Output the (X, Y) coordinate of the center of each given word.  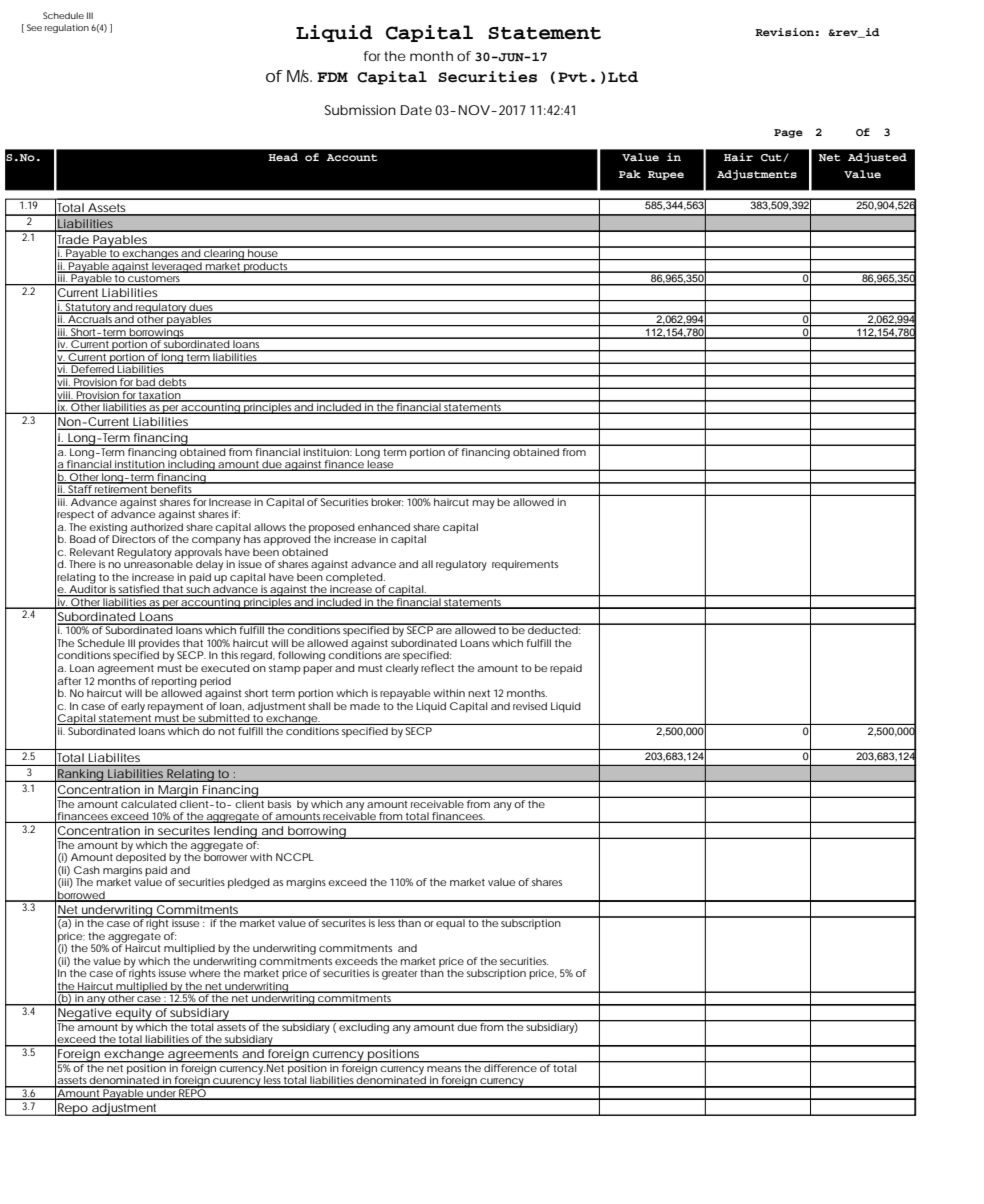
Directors (134, 538)
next (479, 693)
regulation (67, 28)
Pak (630, 174)
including (191, 464)
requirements (525, 565)
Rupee (666, 175)
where (204, 973)
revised (530, 706)
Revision (784, 32)
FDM (332, 77)
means (444, 1069)
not (227, 731)
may (484, 504)
